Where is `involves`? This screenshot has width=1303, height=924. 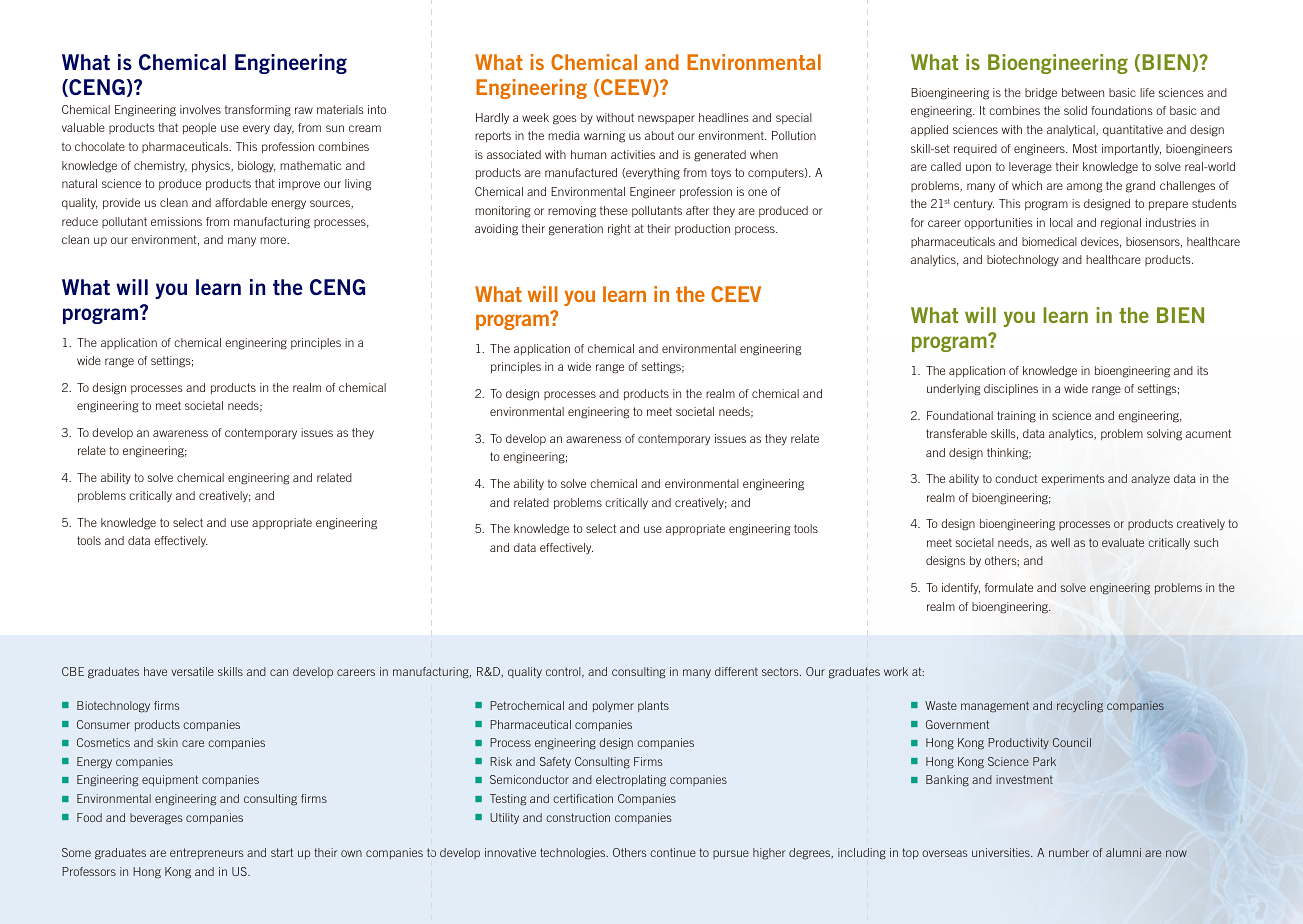
involves is located at coordinates (200, 109).
